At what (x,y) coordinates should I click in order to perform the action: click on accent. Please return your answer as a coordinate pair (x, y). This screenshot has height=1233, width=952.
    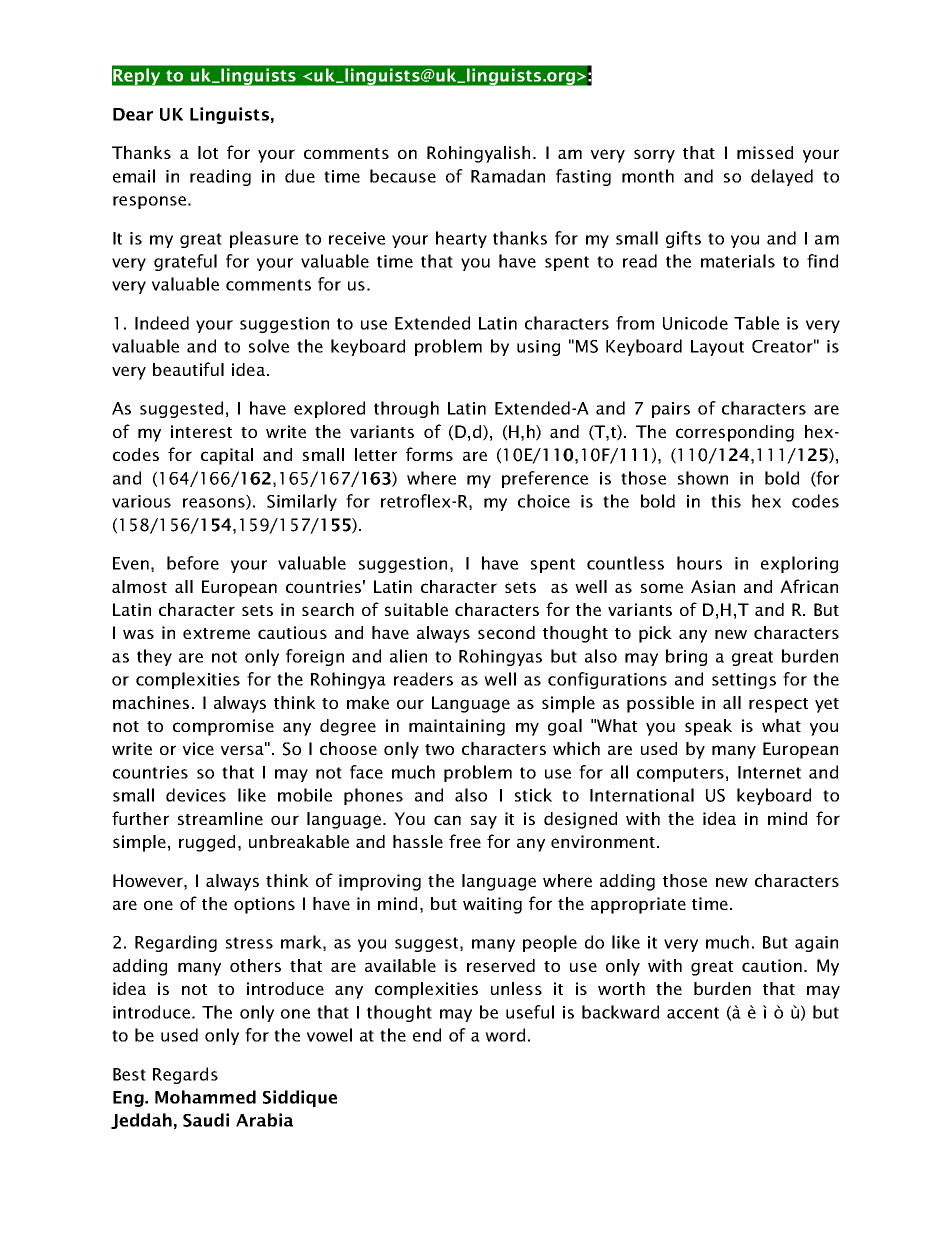
    Looking at the image, I should click on (693, 1013).
